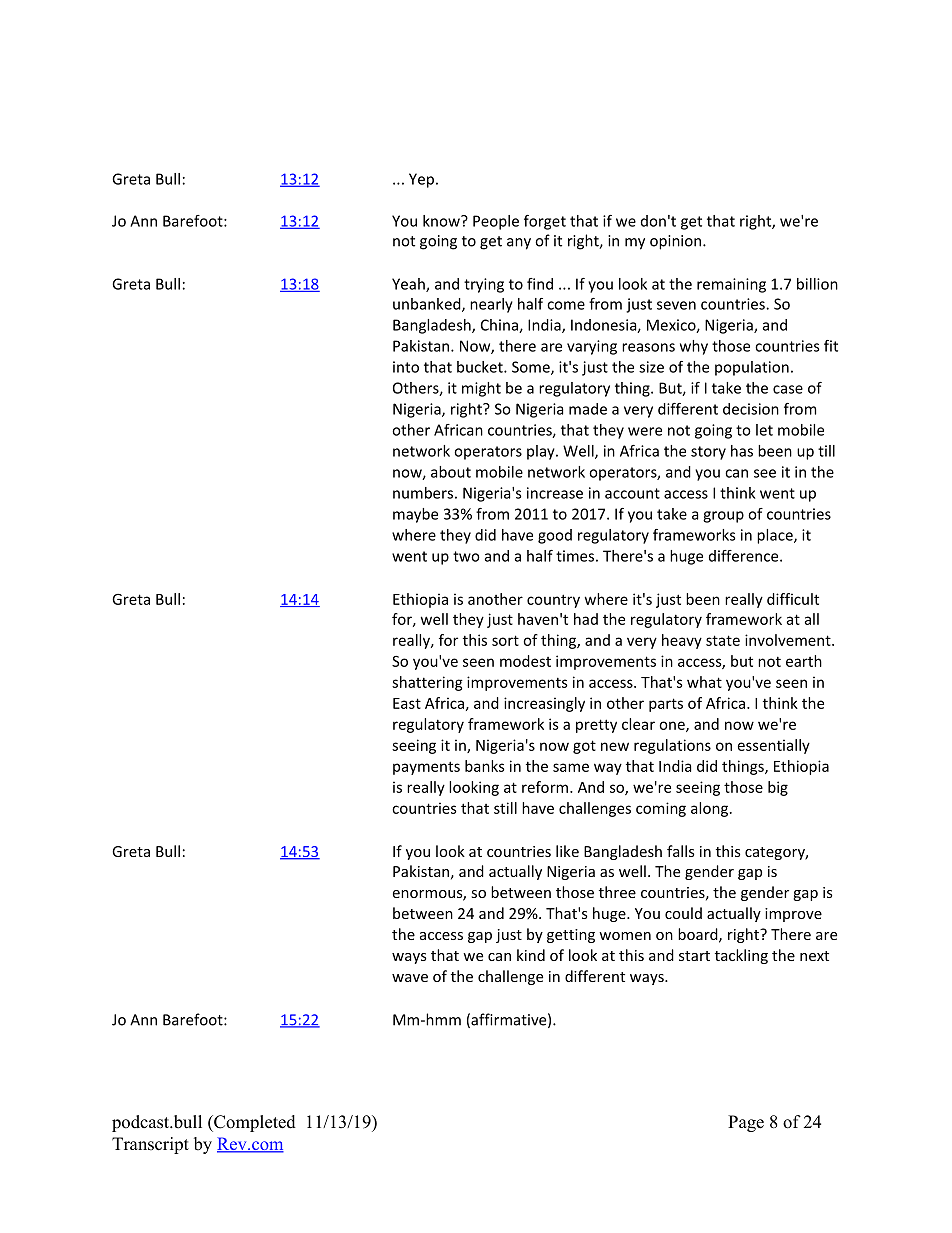 Image resolution: width=952 pixels, height=1233 pixels. I want to click on Completed, so click(254, 1123).
